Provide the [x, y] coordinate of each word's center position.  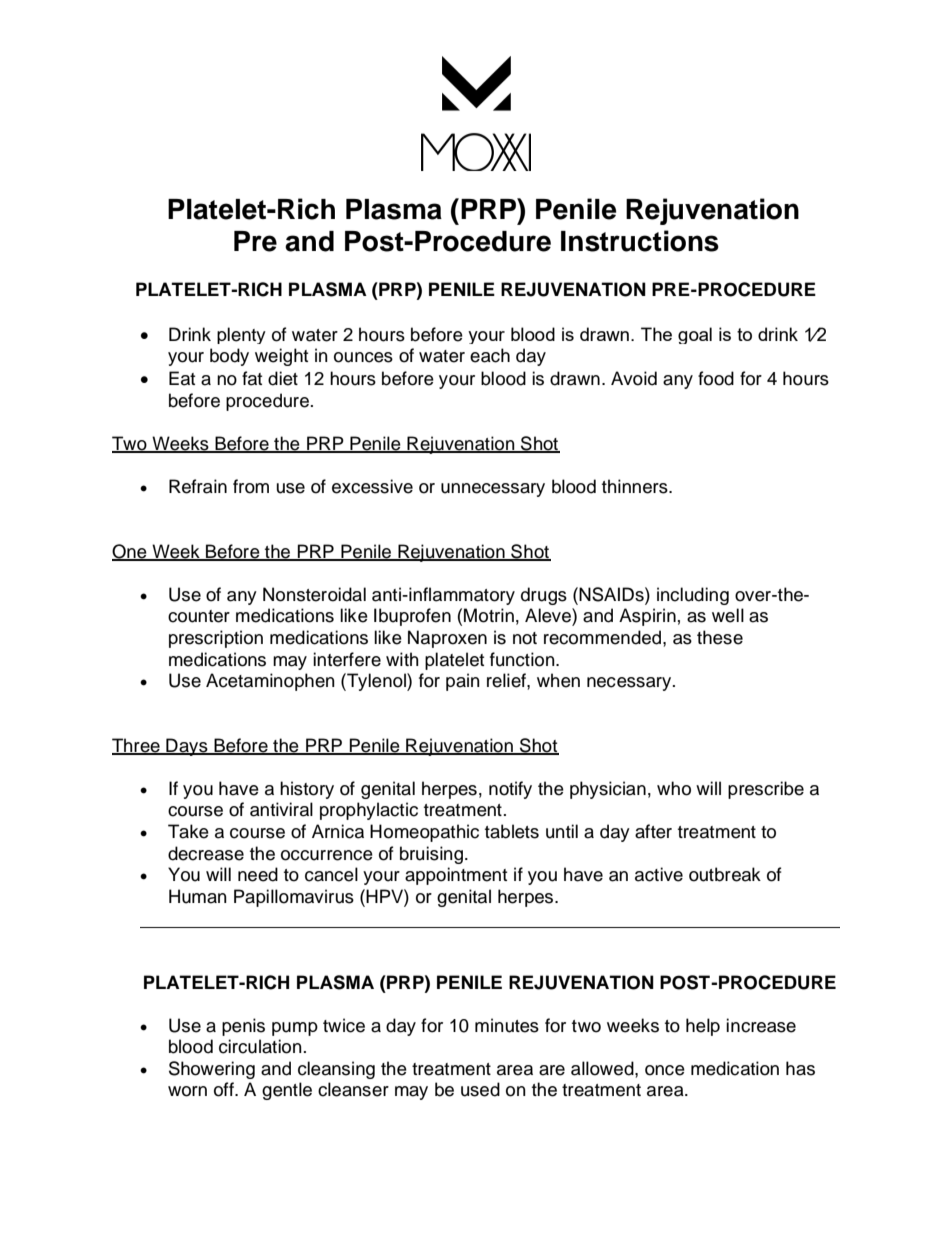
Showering [212, 1070]
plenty [241, 335]
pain [463, 682]
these [720, 637]
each [490, 355]
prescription [216, 639]
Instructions [640, 241]
